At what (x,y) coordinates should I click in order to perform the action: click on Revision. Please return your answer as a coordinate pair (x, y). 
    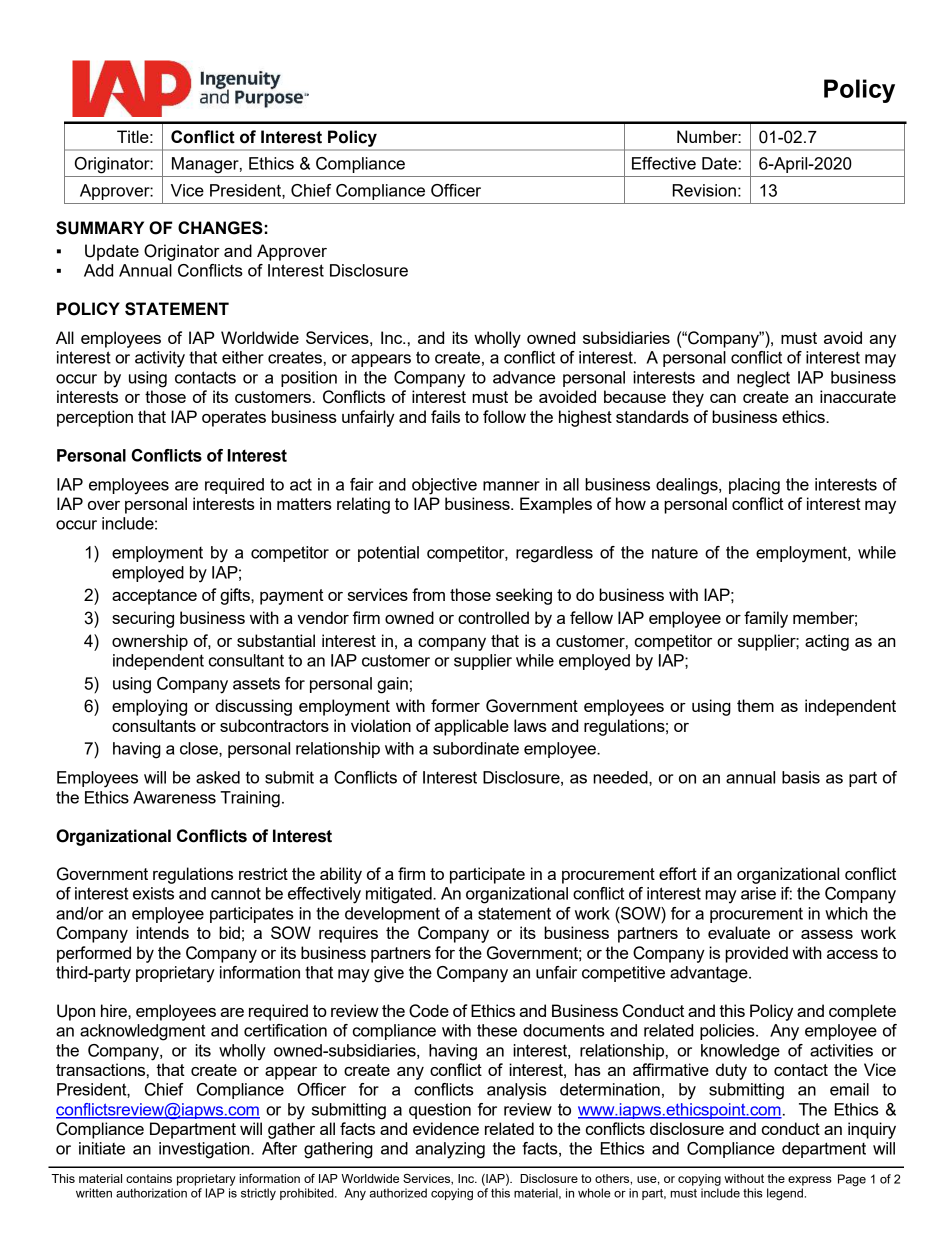
    Looking at the image, I should click on (704, 190).
